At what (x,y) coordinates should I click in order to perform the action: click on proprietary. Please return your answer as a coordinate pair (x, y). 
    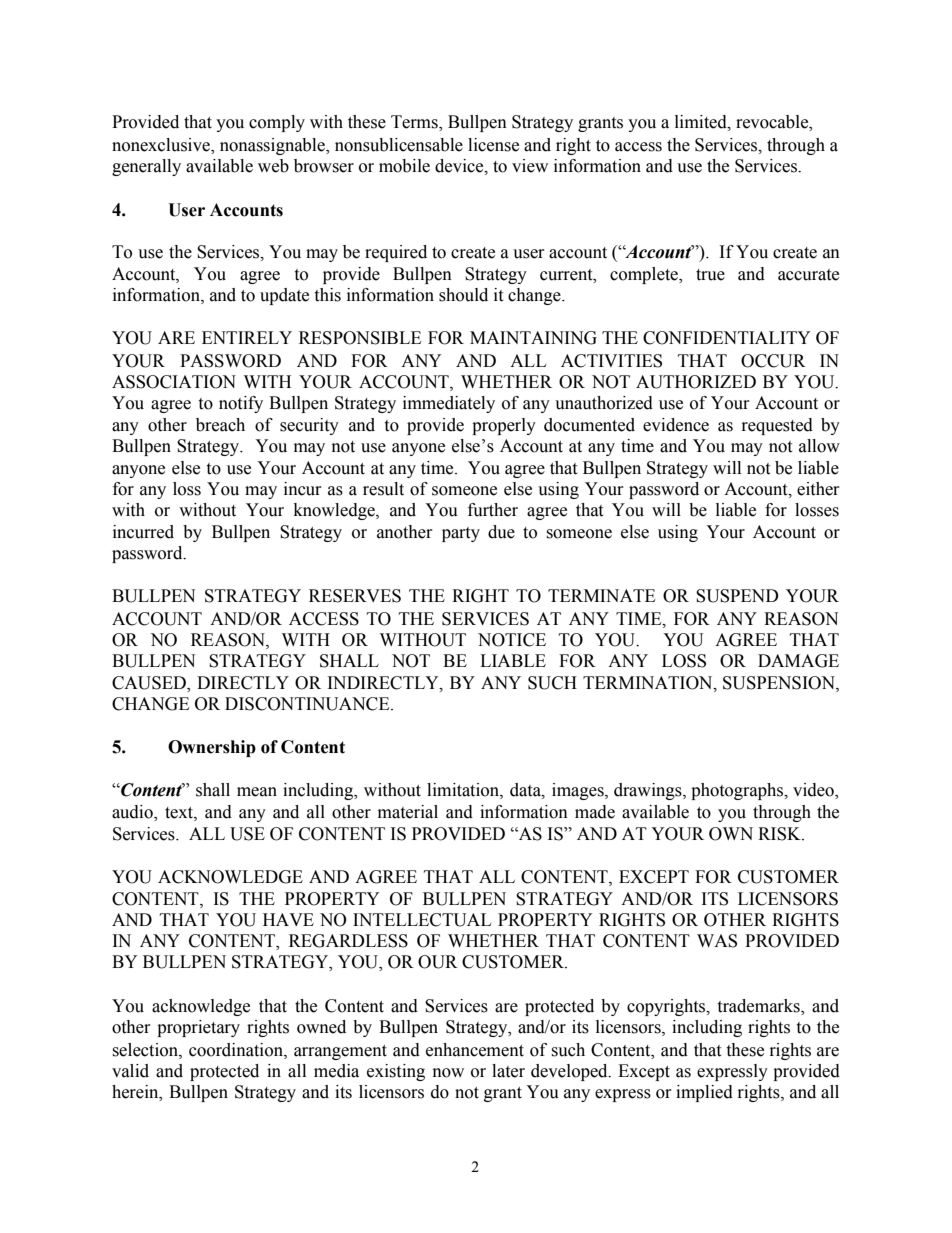
    Looking at the image, I should click on (198, 1028).
